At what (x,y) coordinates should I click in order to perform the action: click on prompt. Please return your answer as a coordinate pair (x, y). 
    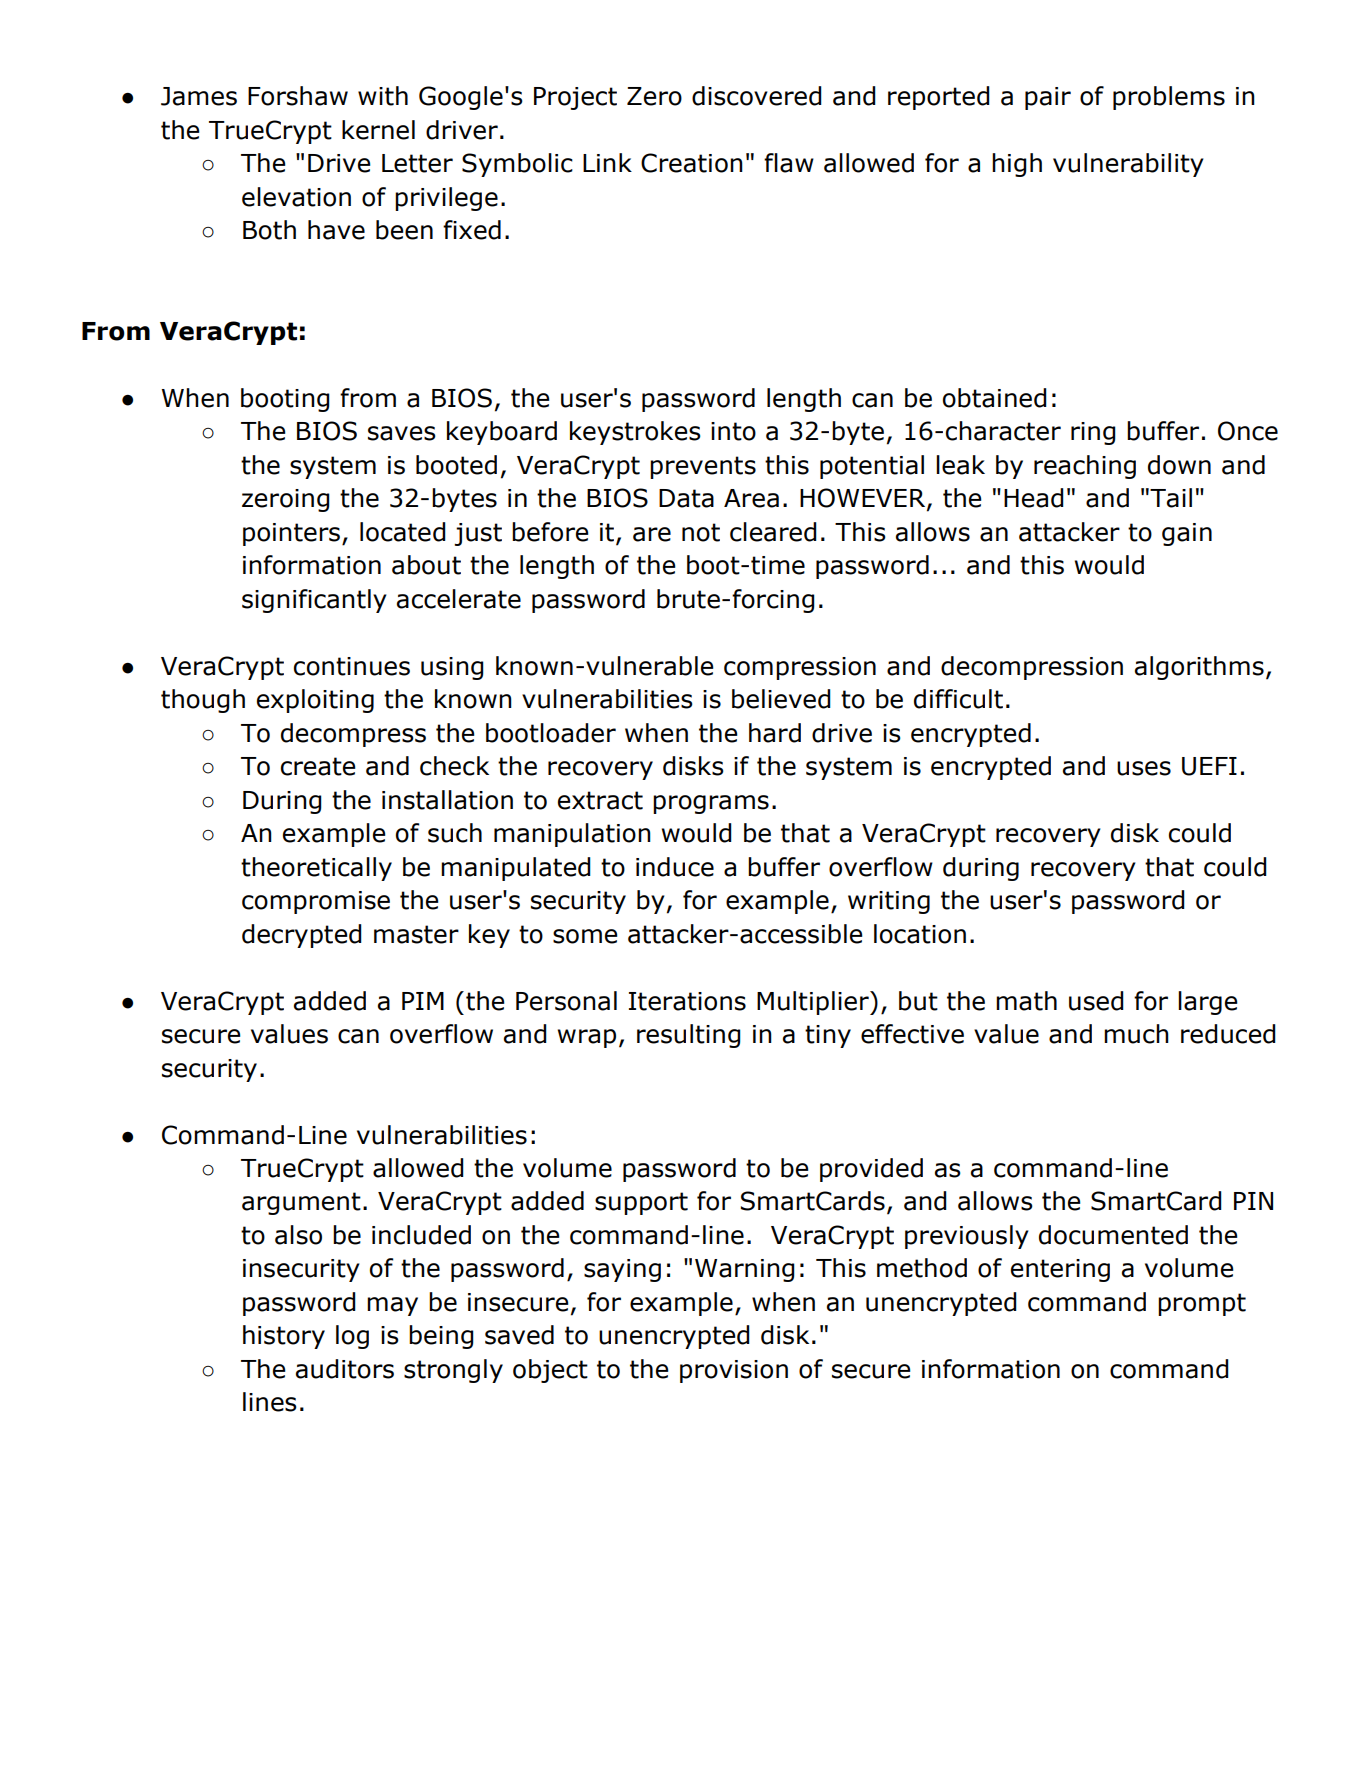
    Looking at the image, I should click on (1202, 1304).
